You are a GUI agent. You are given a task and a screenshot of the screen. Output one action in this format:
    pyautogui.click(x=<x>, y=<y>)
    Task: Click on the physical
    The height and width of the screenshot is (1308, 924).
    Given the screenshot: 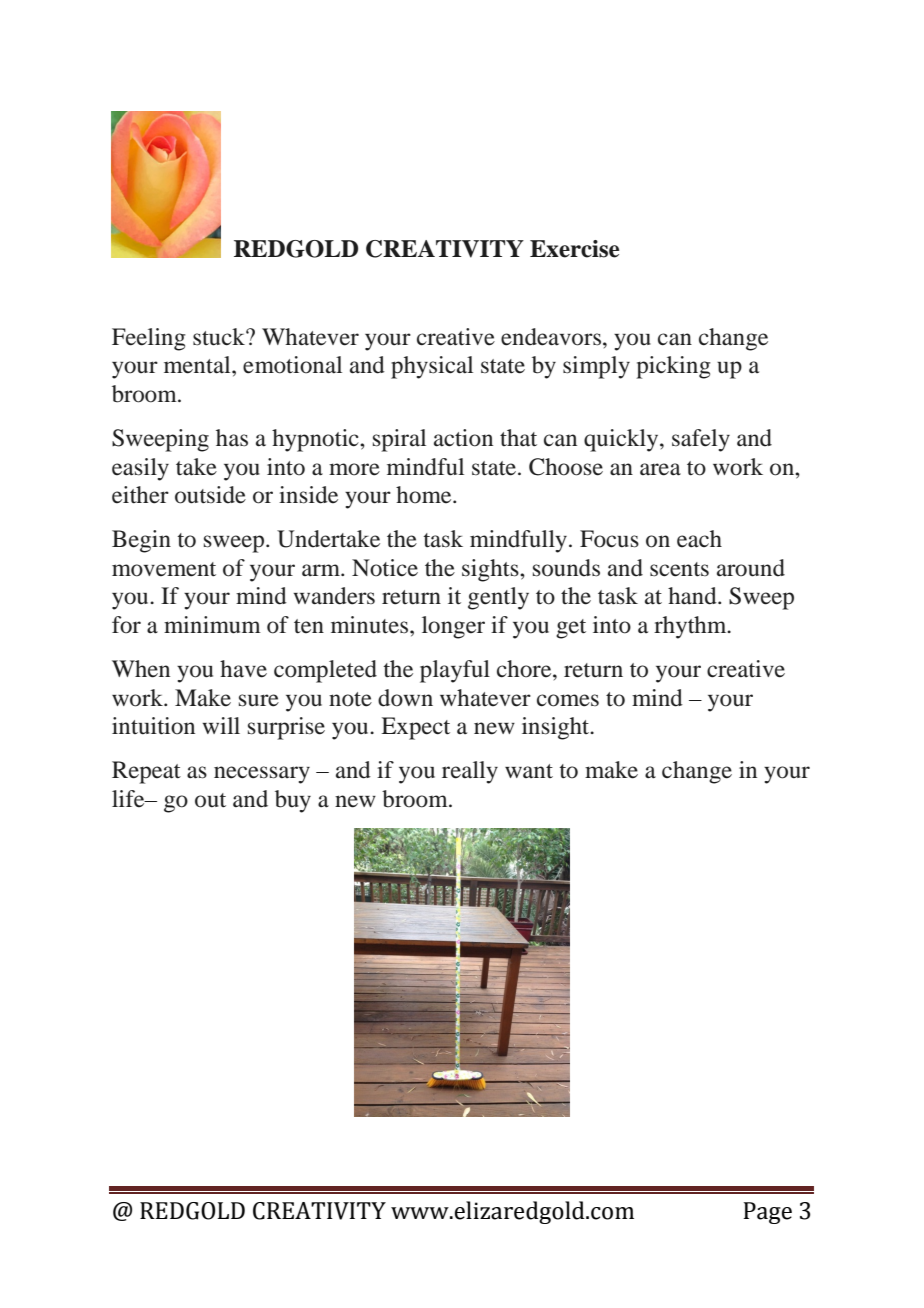 What is the action you would take?
    pyautogui.click(x=432, y=367)
